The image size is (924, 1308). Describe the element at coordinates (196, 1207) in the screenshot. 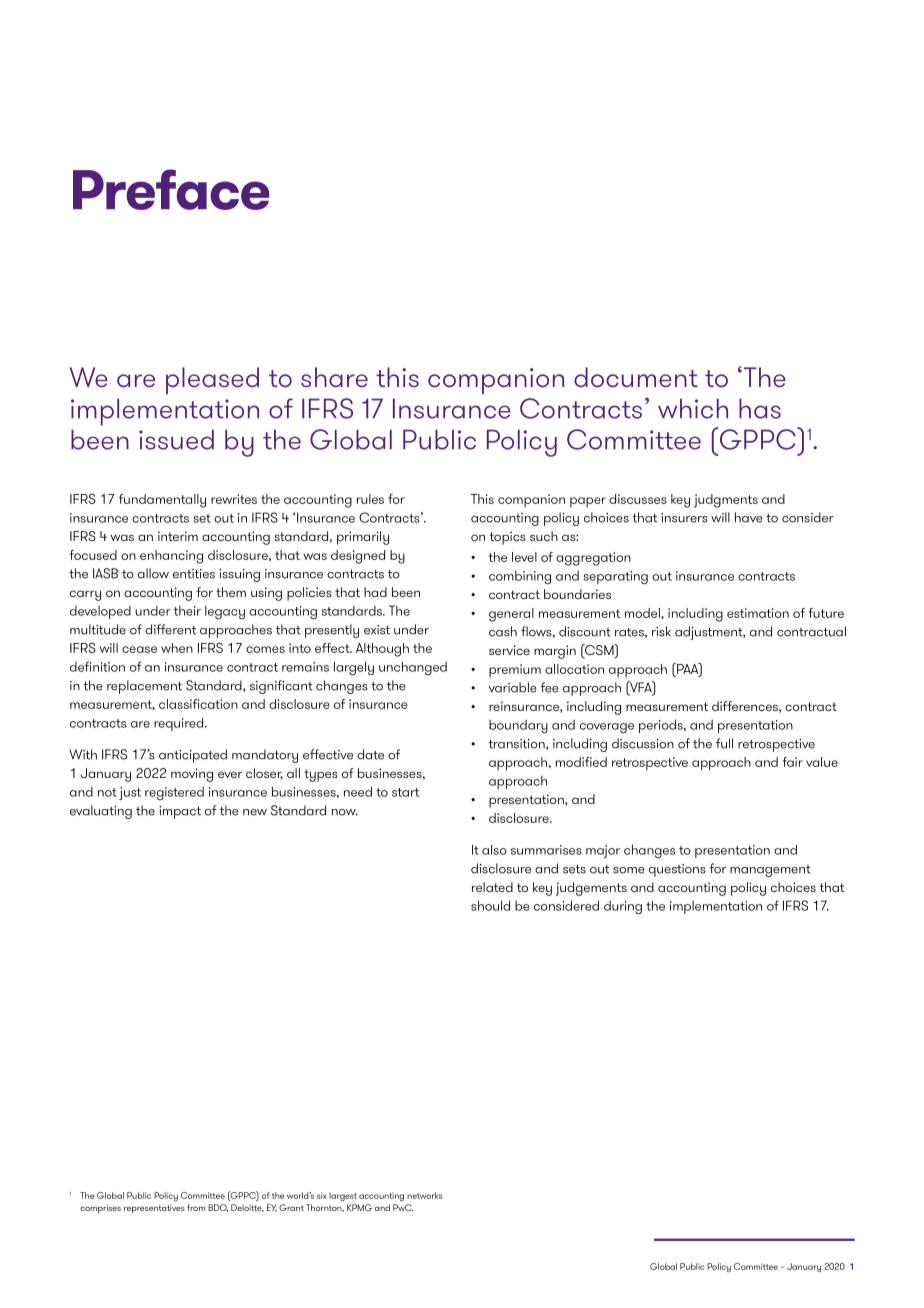

I see `from` at that location.
